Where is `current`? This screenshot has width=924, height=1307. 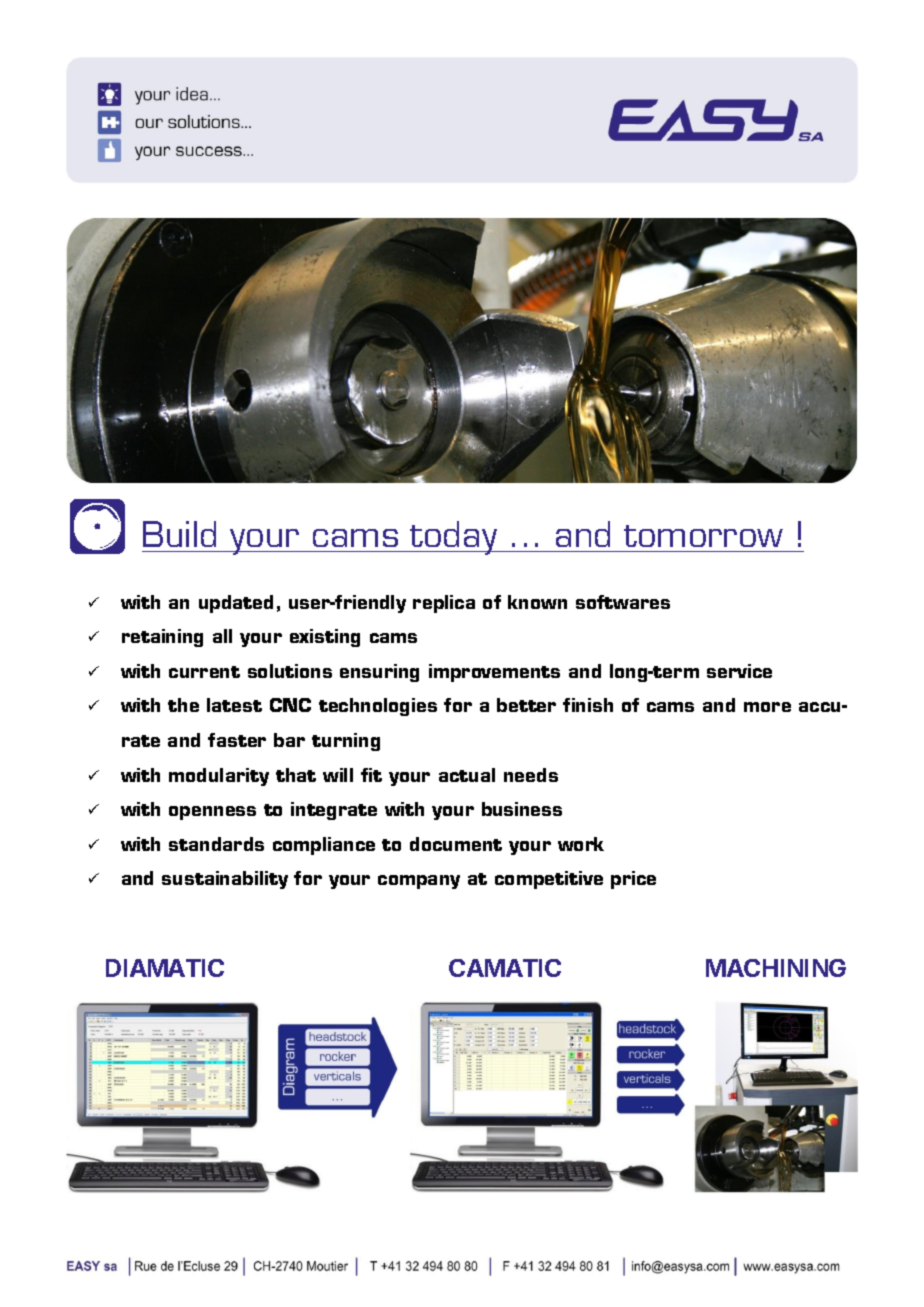 current is located at coordinates (204, 672).
